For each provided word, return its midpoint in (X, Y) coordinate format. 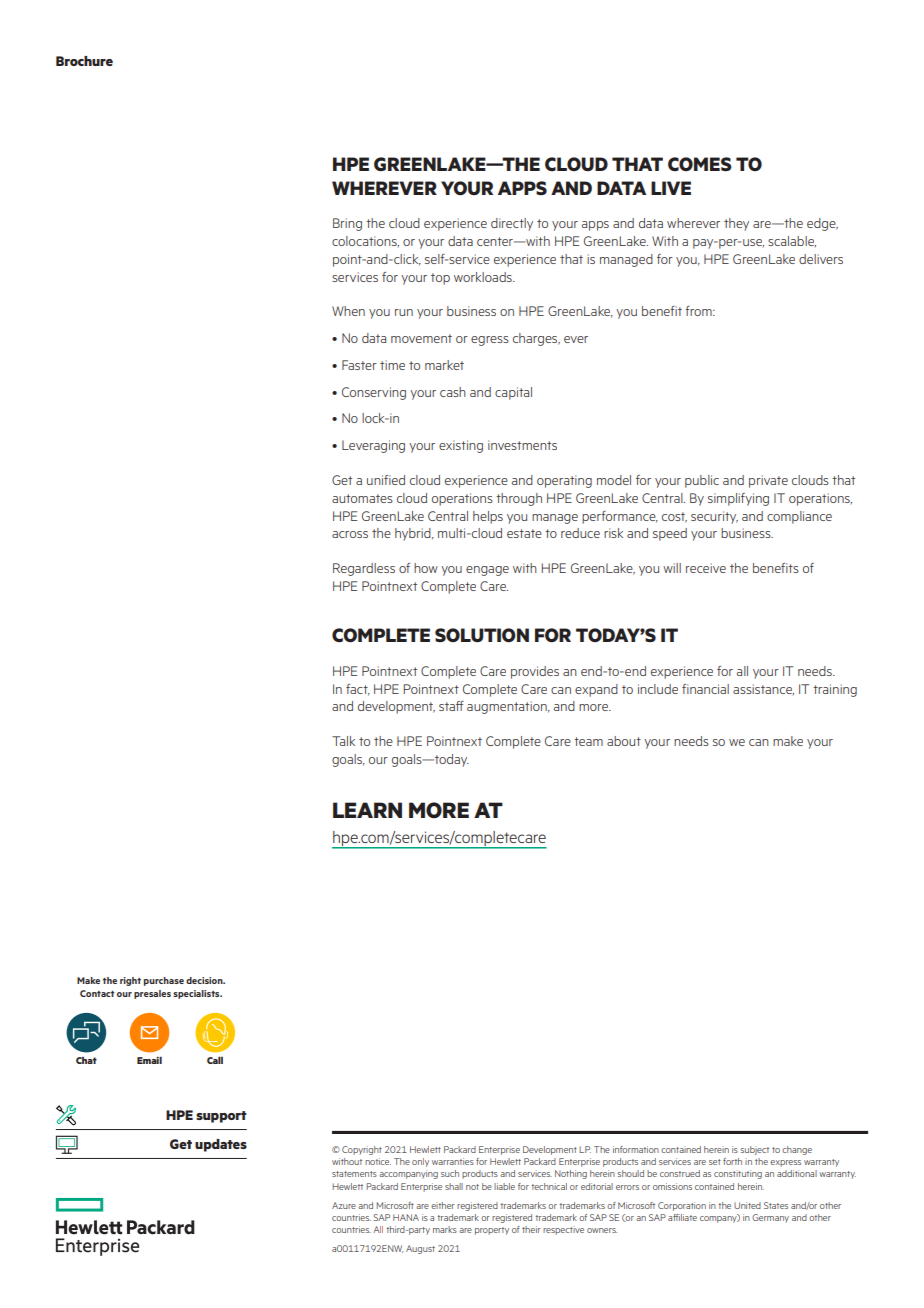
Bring (347, 224)
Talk (343, 741)
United (747, 1205)
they (736, 224)
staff (451, 706)
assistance (763, 689)
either (443, 1205)
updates (221, 1145)
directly (512, 224)
